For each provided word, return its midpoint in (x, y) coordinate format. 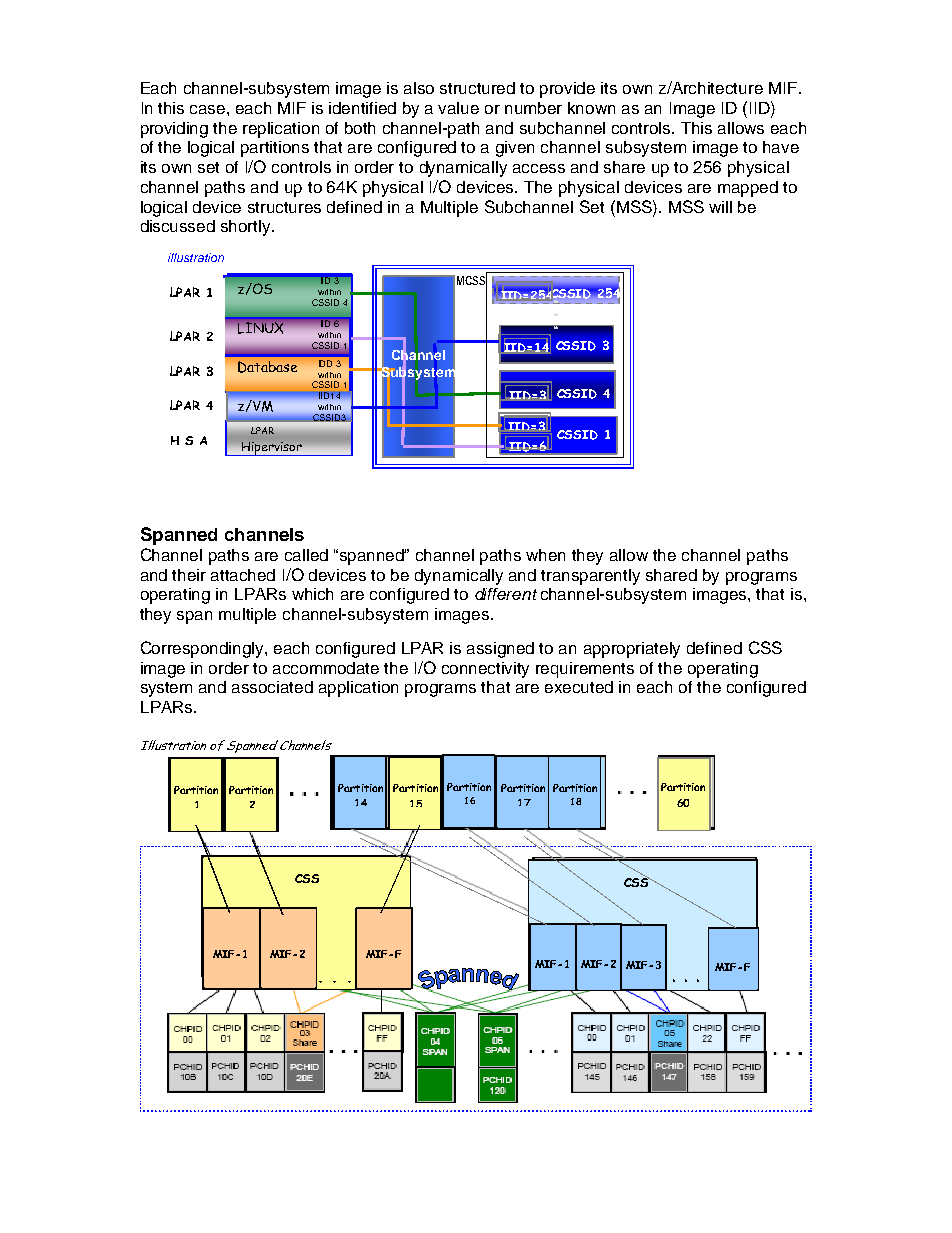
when (545, 555)
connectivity (485, 670)
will (720, 207)
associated (272, 687)
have (781, 147)
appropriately (632, 650)
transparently (590, 577)
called (306, 555)
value (458, 108)
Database (267, 367)
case (209, 109)
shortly (247, 228)
